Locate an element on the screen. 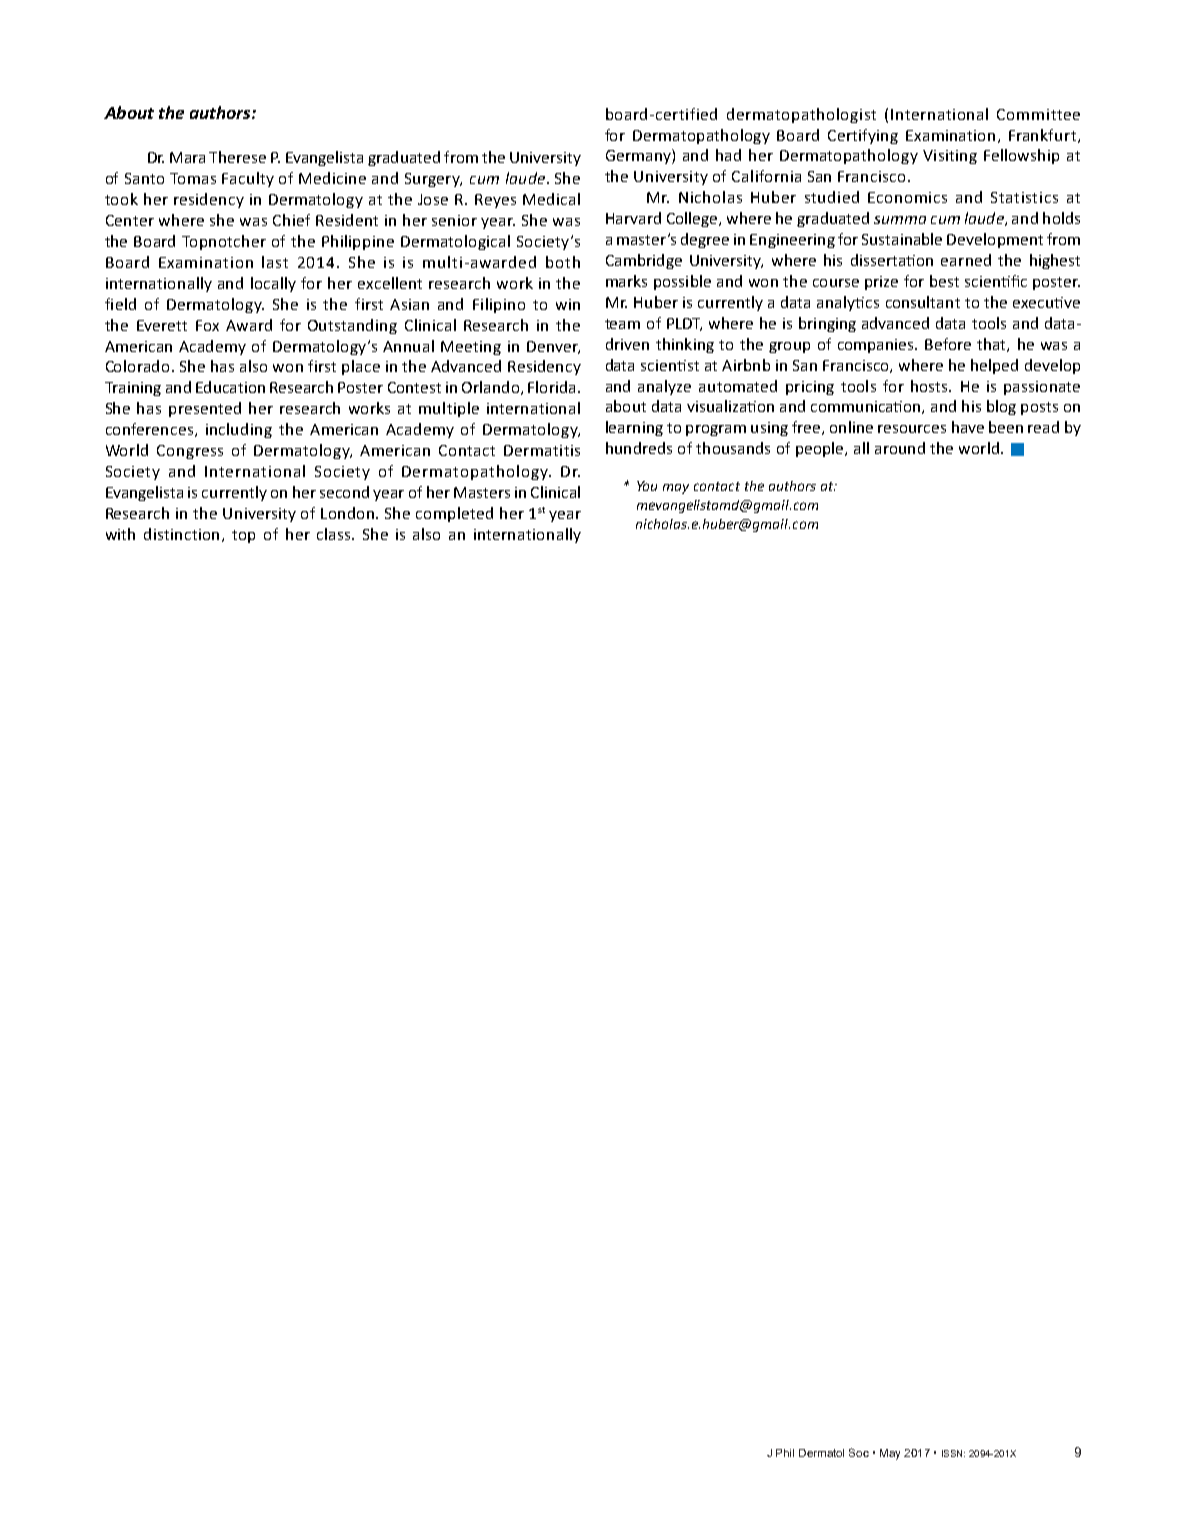  completed is located at coordinates (454, 514).
